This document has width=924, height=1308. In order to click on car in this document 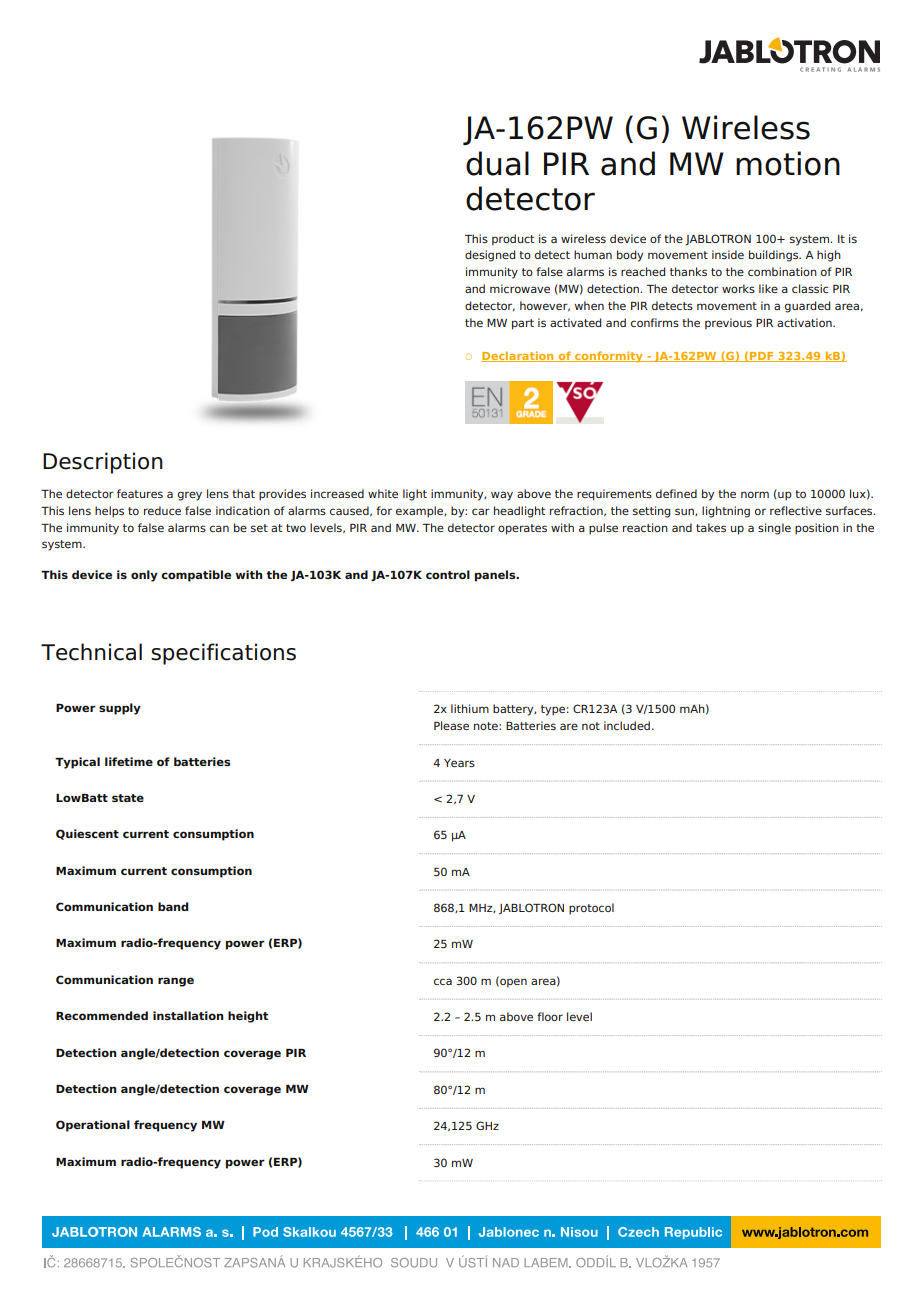, I will do `click(481, 511)`.
